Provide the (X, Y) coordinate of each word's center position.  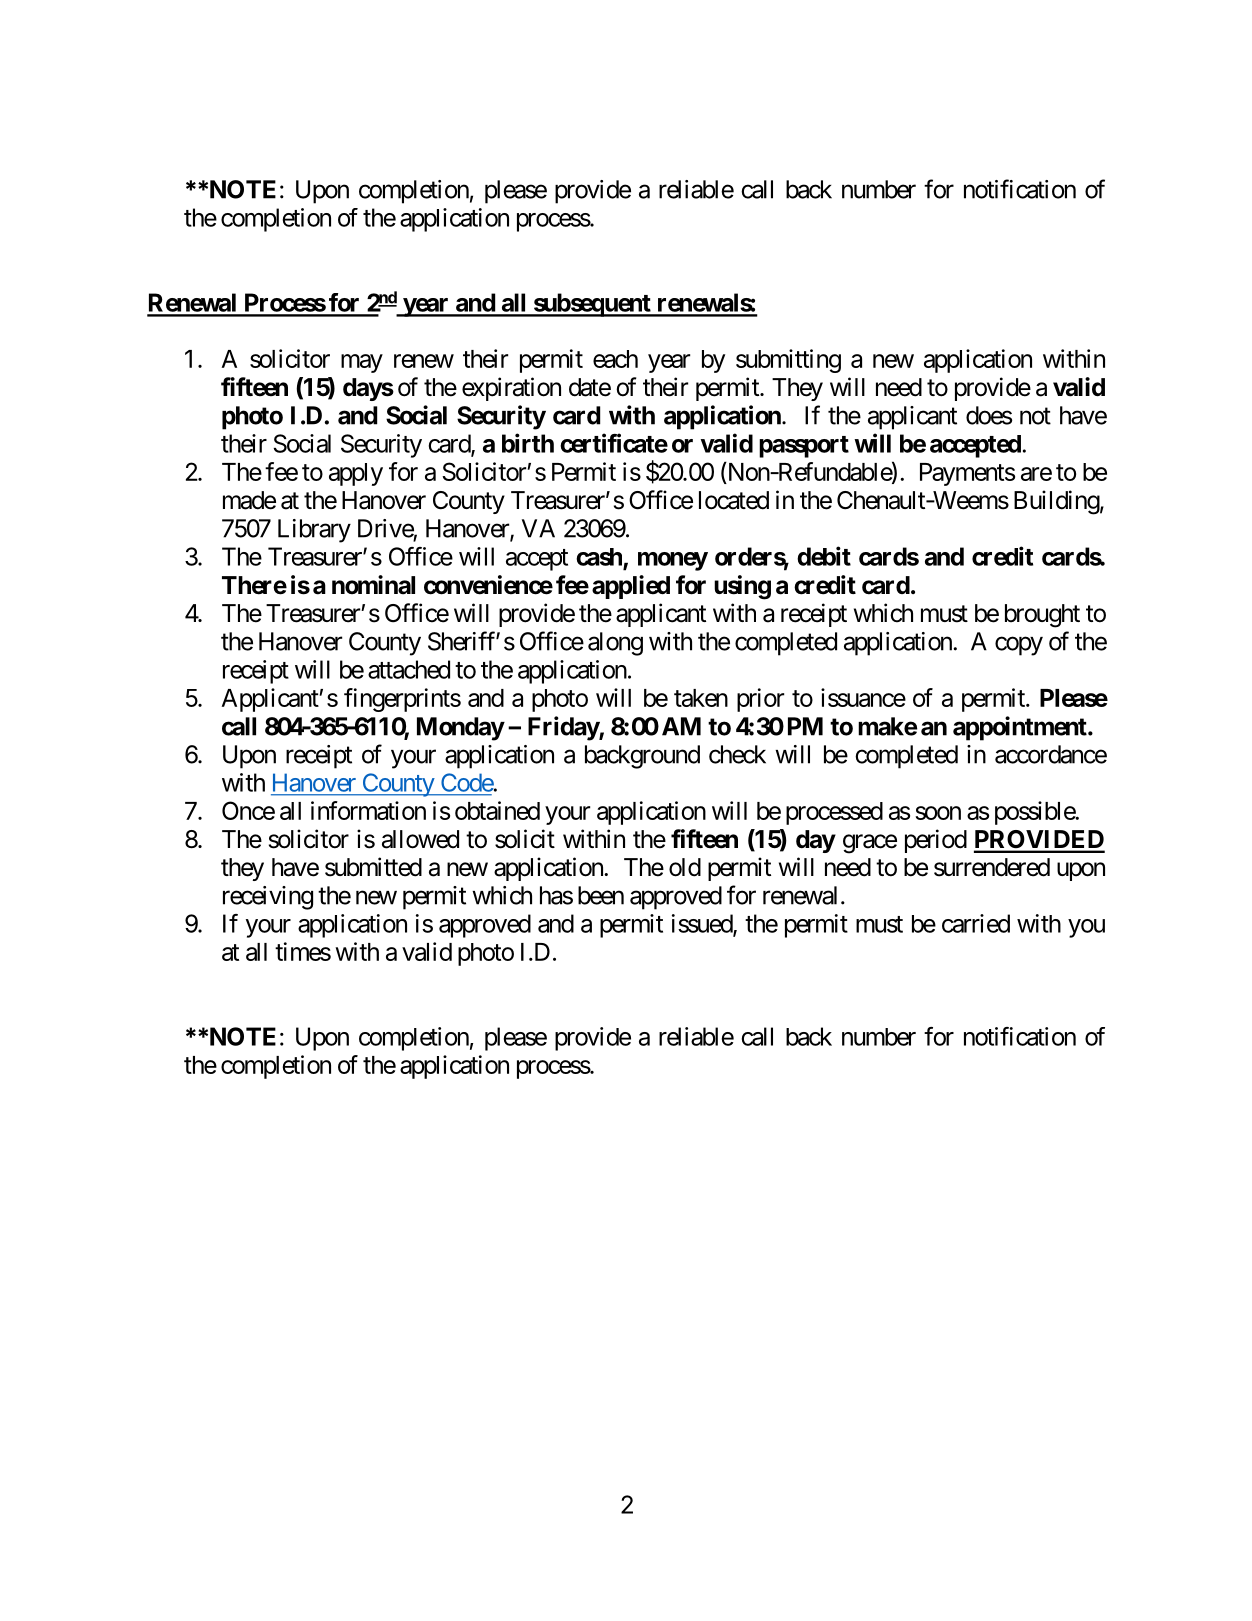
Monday (460, 729)
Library (314, 531)
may (362, 363)
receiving (268, 898)
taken (701, 698)
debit (824, 556)
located (734, 500)
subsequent (592, 305)
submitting (788, 361)
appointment (1021, 728)
